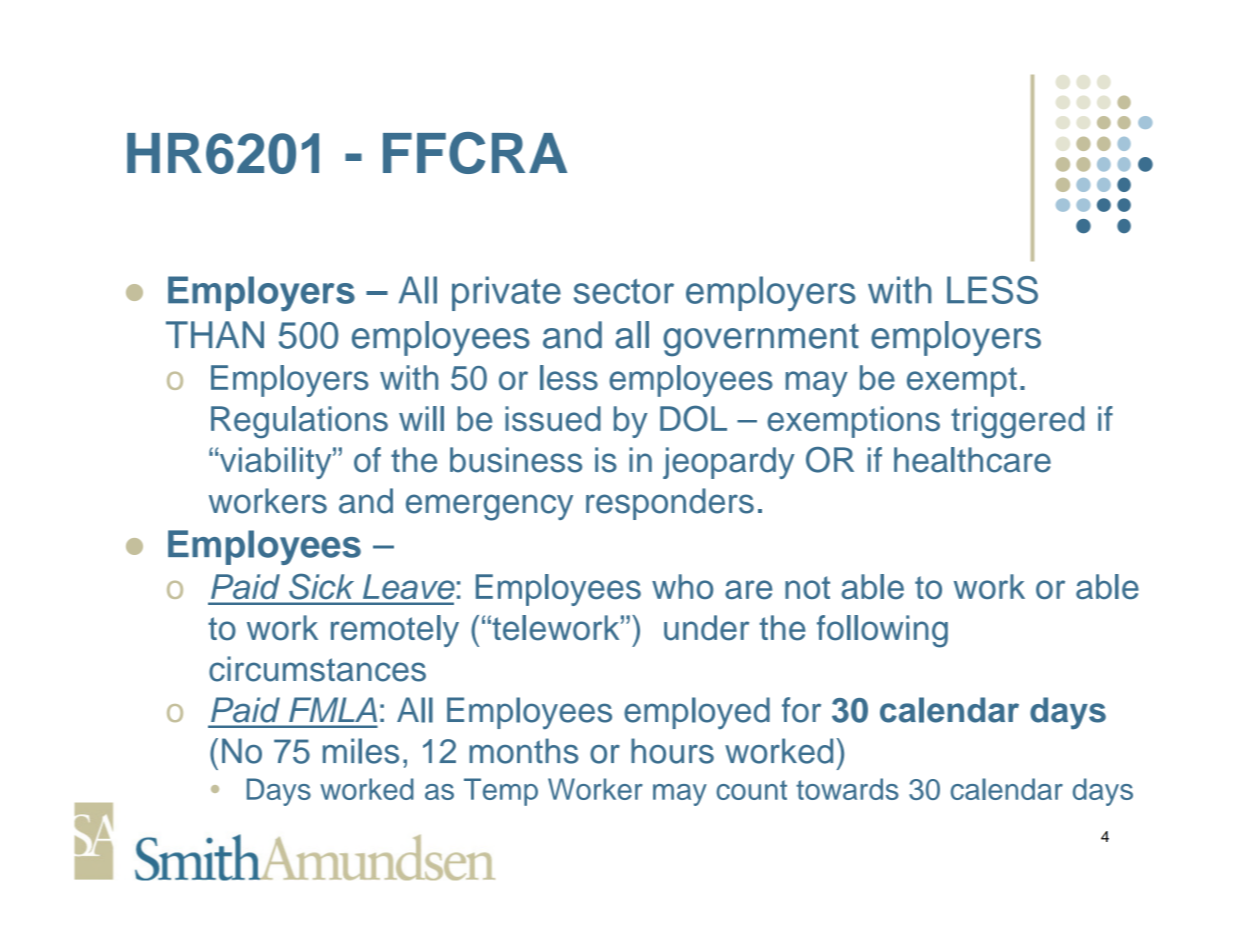 Image resolution: width=1233 pixels, height=952 pixels. I want to click on hours, so click(672, 751).
